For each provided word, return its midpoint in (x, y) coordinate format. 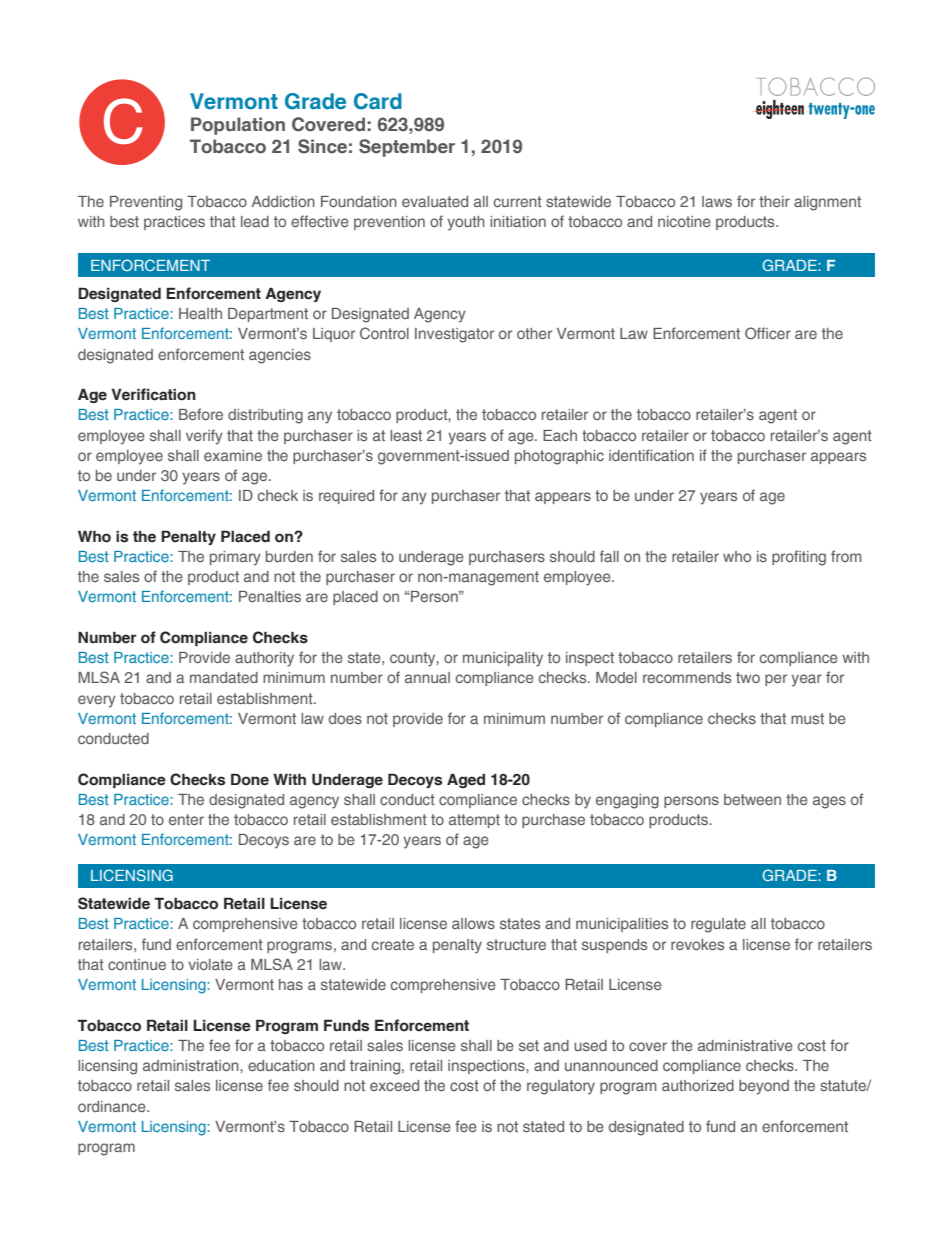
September (407, 148)
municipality (503, 659)
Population (238, 126)
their (774, 201)
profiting (799, 558)
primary (235, 558)
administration (192, 1065)
